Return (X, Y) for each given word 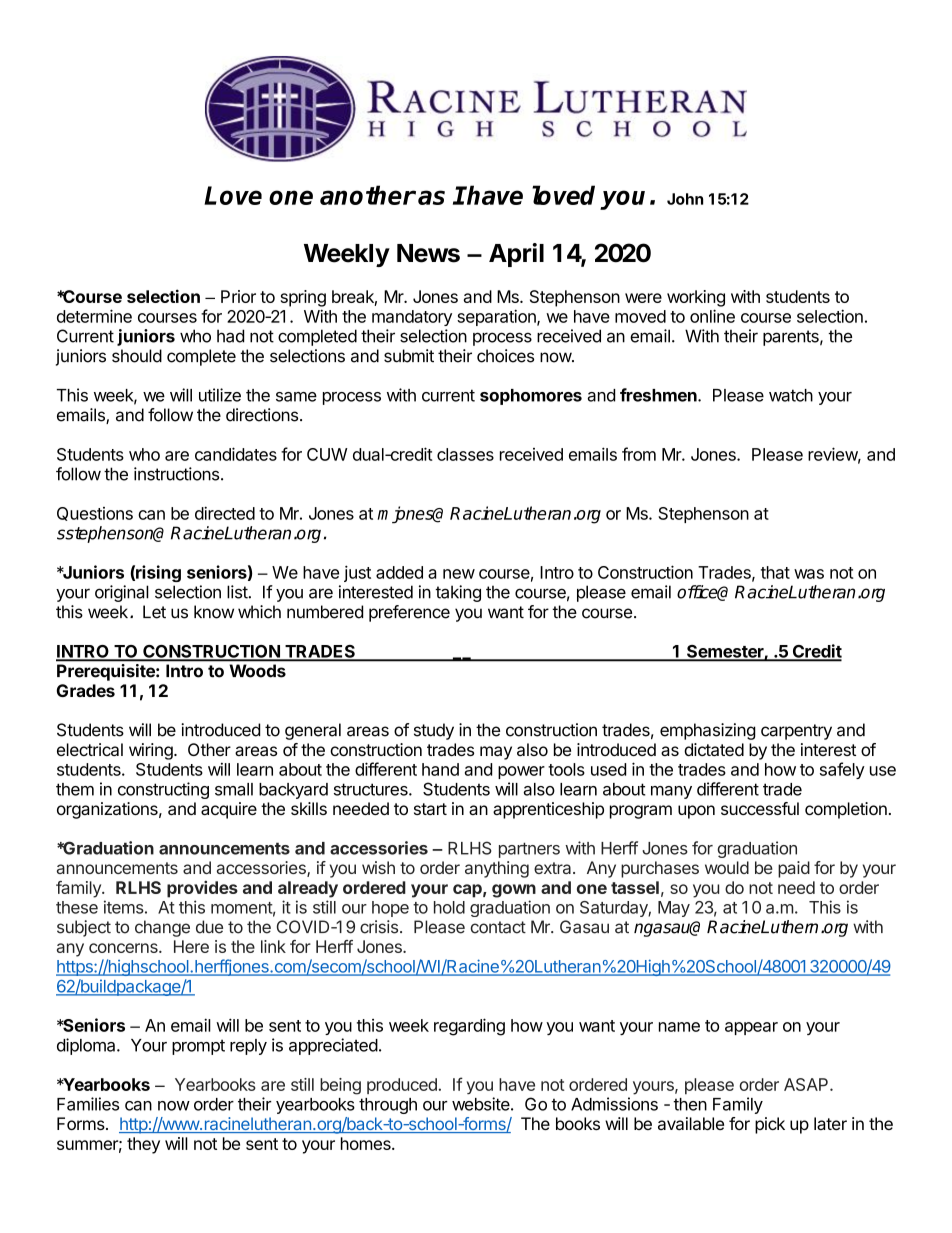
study (434, 731)
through (388, 1106)
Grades (86, 690)
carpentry (796, 732)
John (685, 199)
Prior (238, 296)
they (143, 1145)
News (428, 253)
